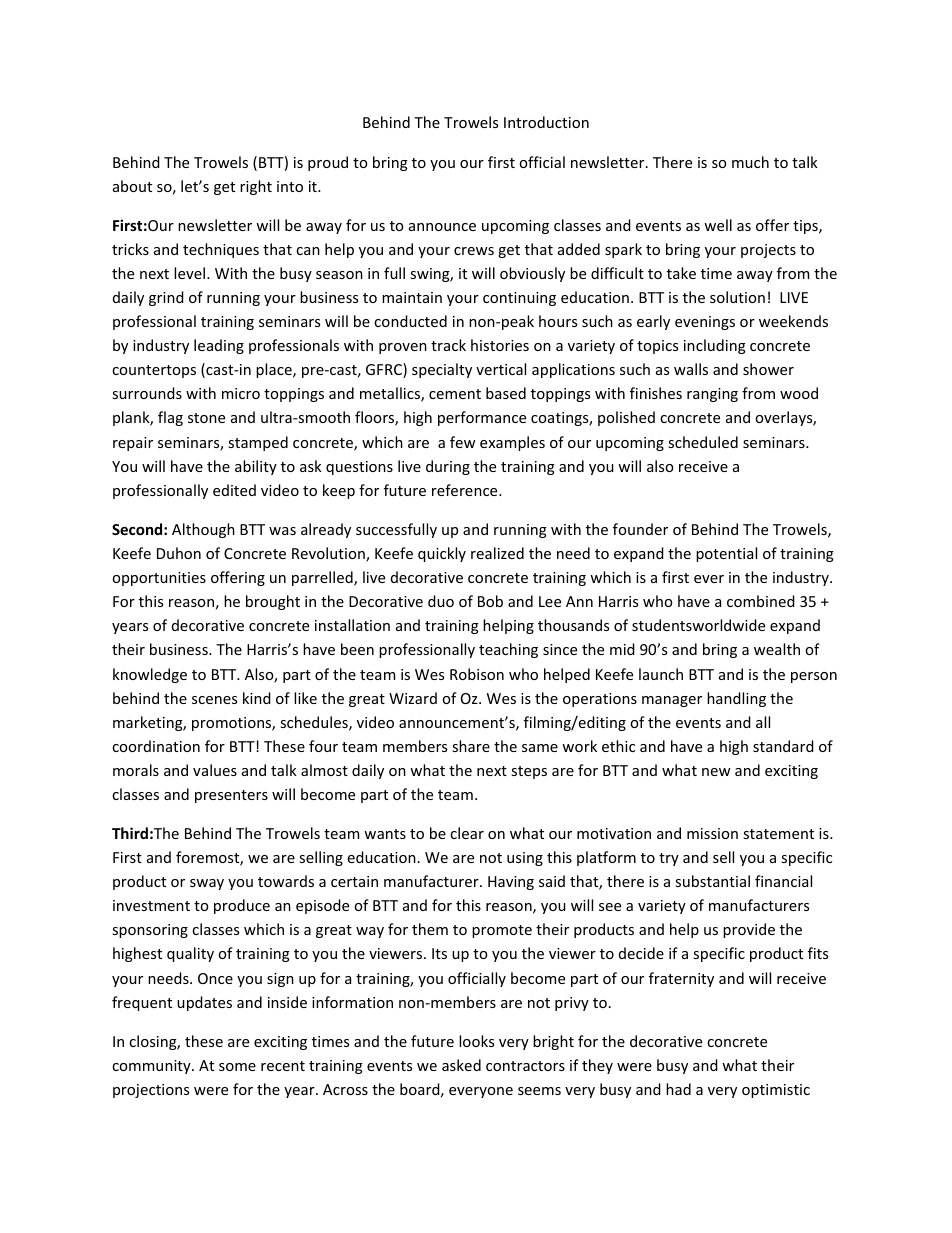 The image size is (952, 1233). I want to click on asked, so click(461, 1065).
